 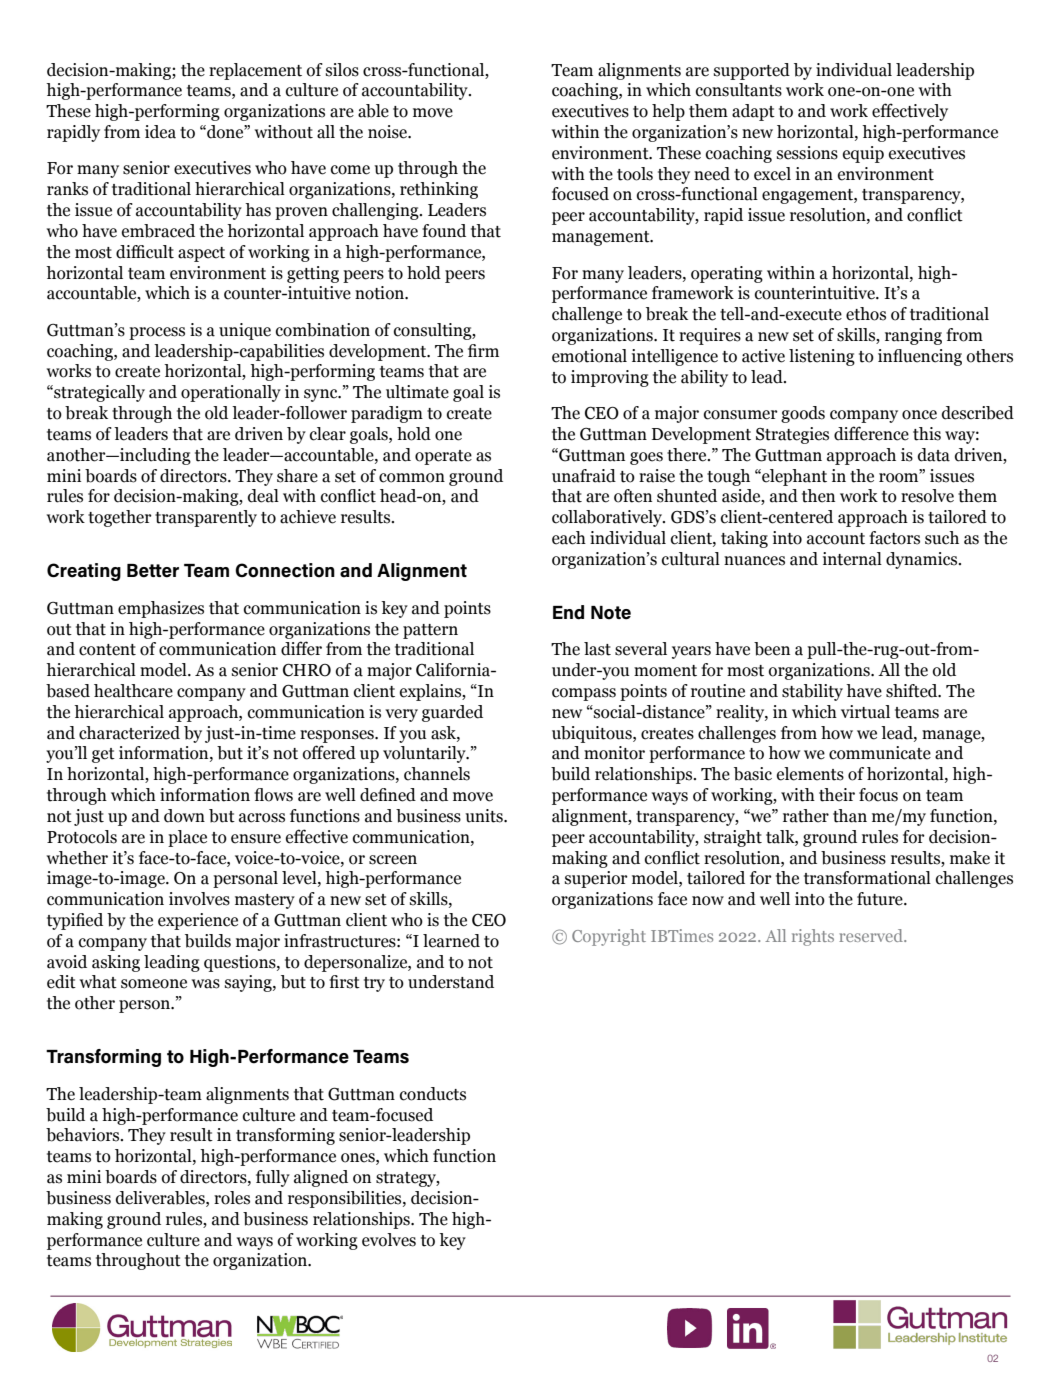 What do you see at coordinates (865, 712) in the screenshot?
I see `virtual` at bounding box center [865, 712].
